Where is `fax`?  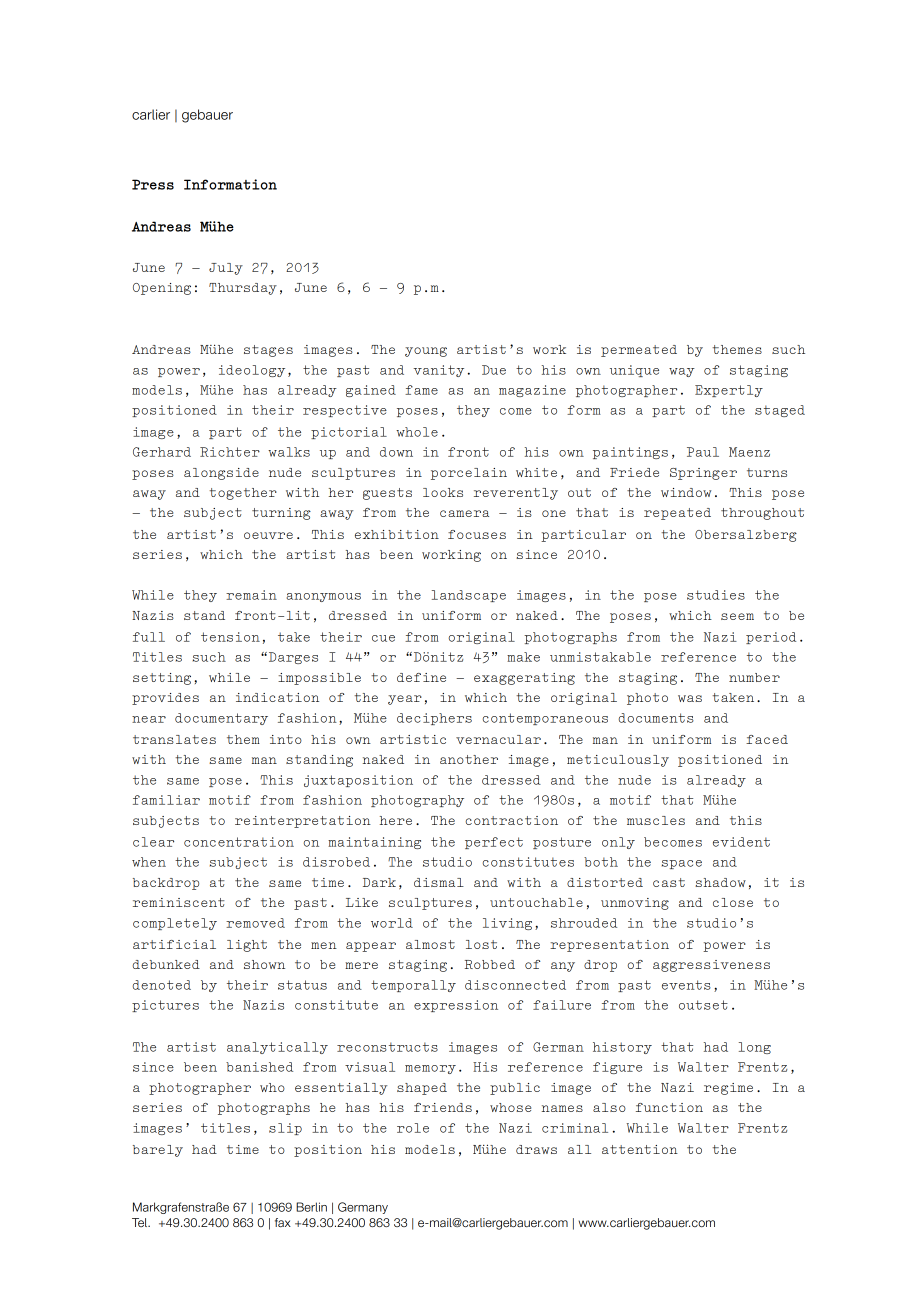
fax is located at coordinates (283, 1222).
